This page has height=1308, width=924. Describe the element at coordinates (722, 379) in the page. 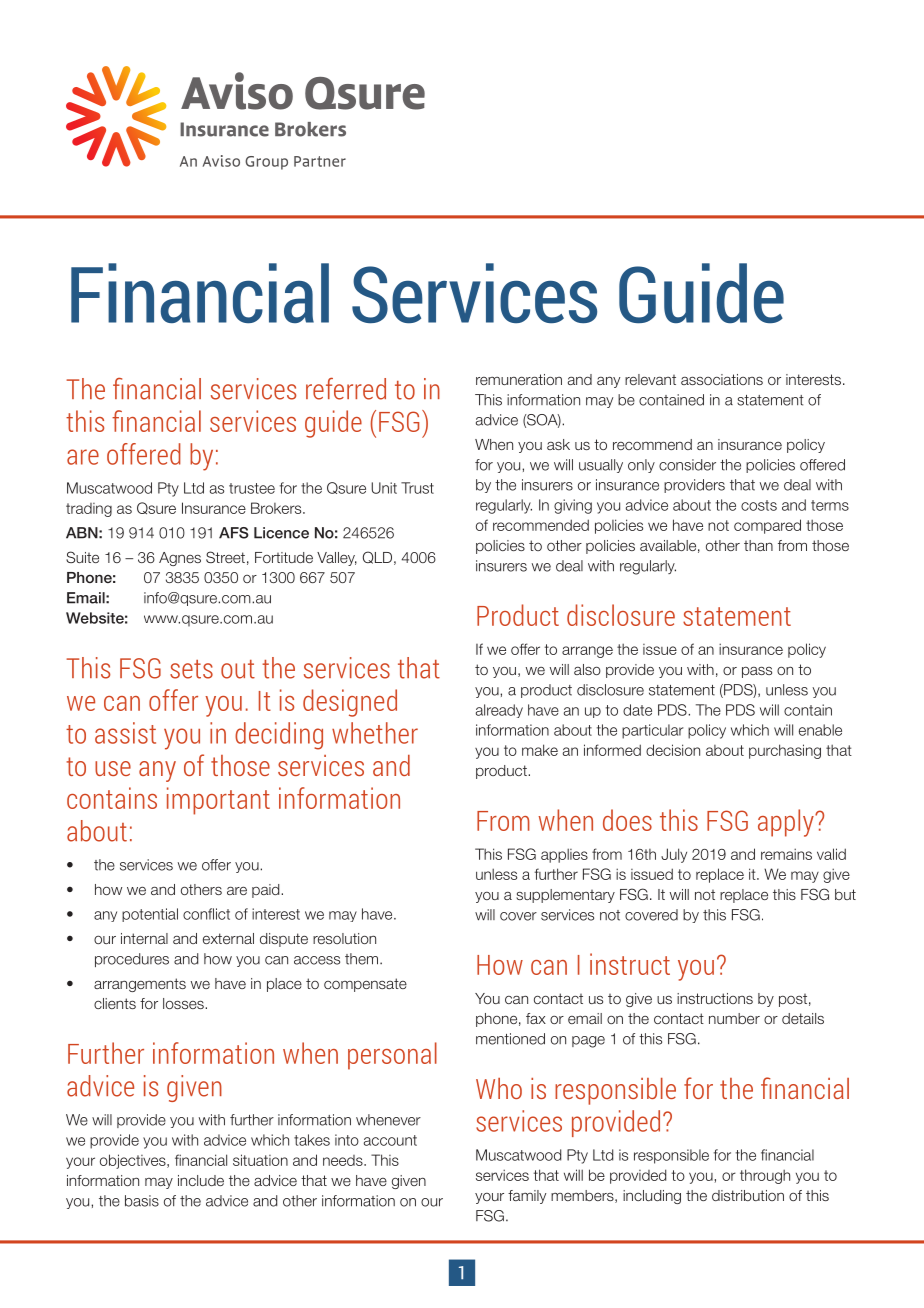

I see `associations` at that location.
